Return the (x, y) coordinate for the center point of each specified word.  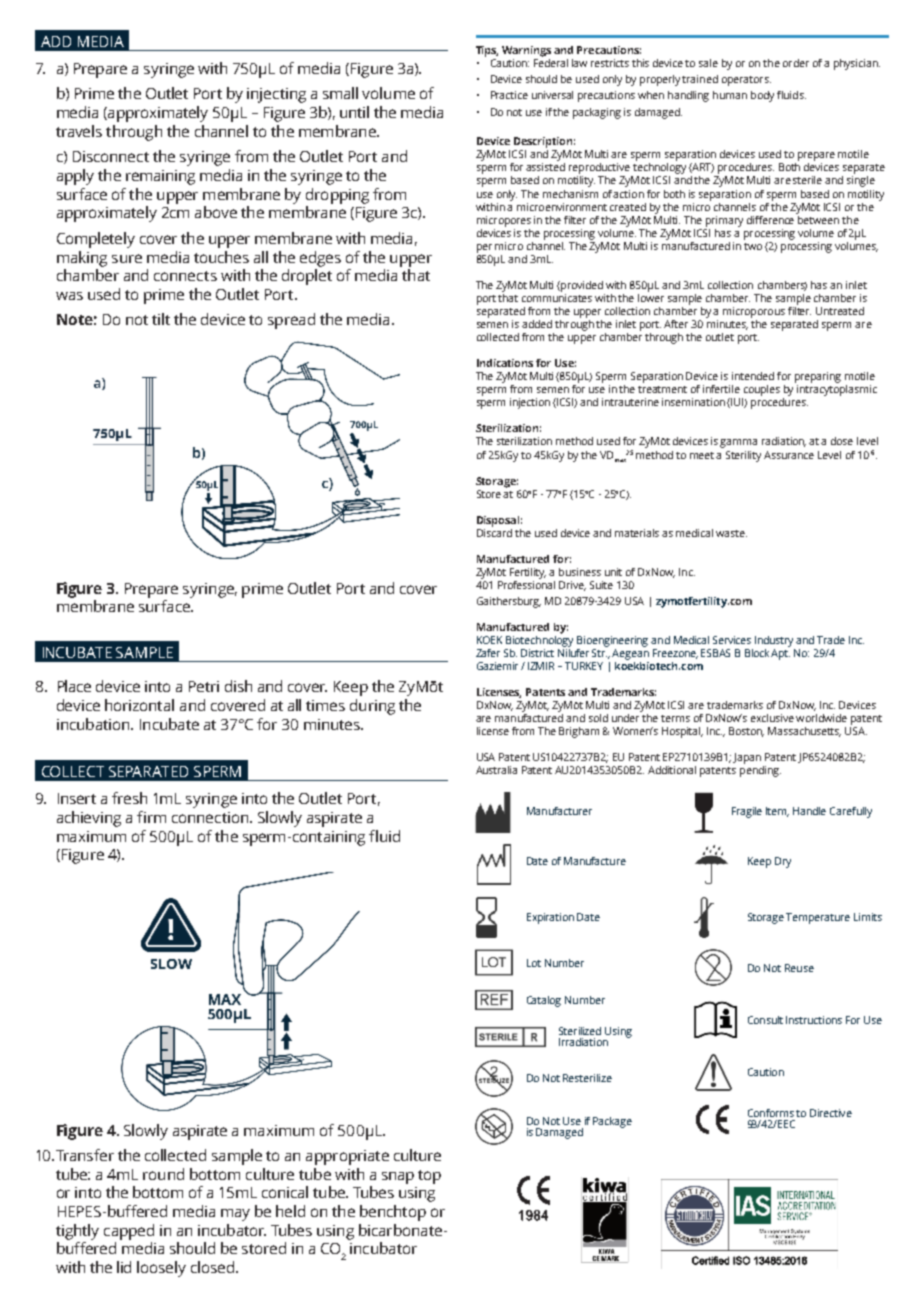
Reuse (799, 968)
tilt (161, 319)
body (762, 96)
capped (129, 1232)
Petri (204, 686)
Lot (534, 963)
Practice (509, 95)
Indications (505, 363)
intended (753, 376)
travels (79, 131)
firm (151, 817)
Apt (780, 653)
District (537, 653)
